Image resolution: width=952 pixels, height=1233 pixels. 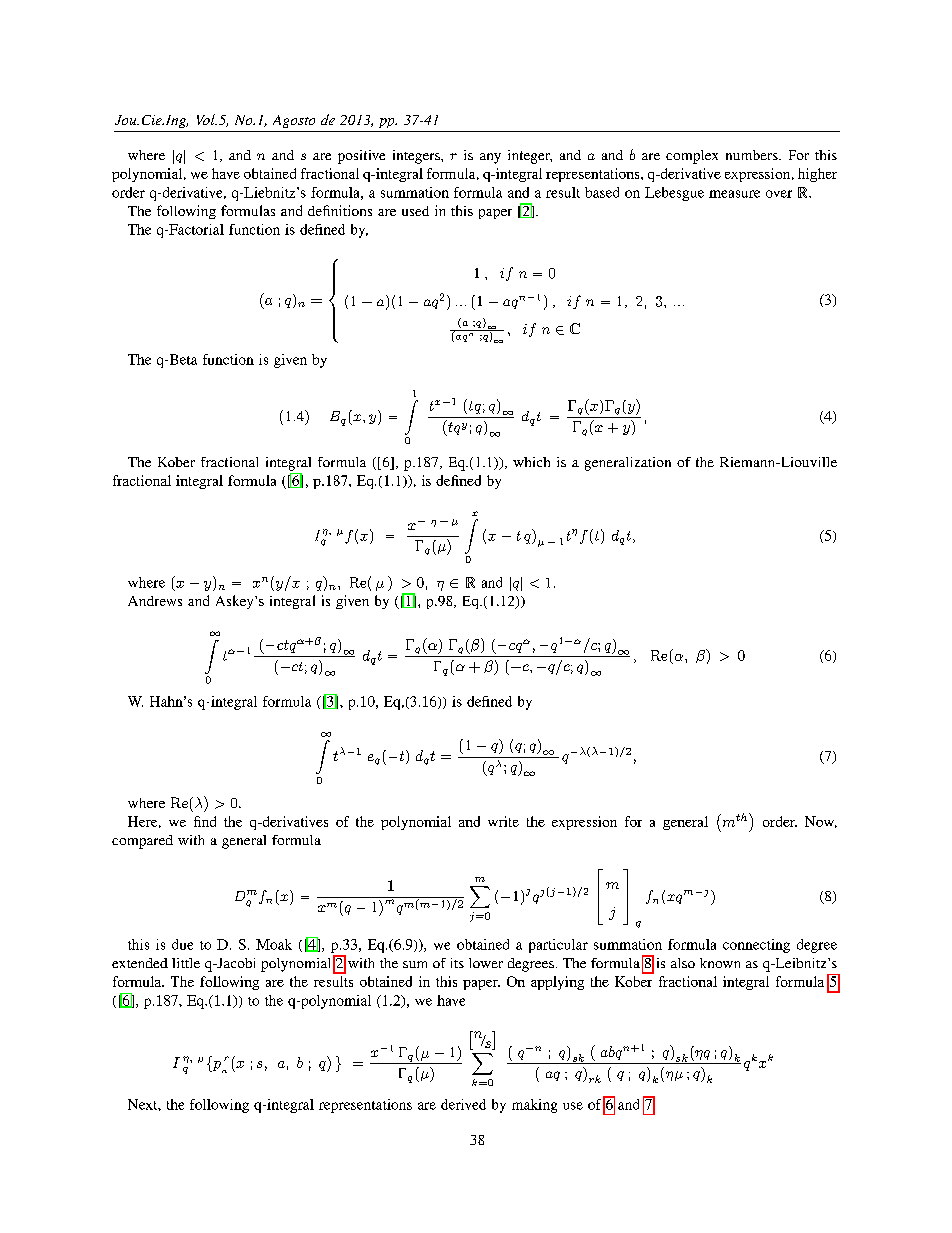 What do you see at coordinates (558, 946) in the page?
I see `particular` at bounding box center [558, 946].
